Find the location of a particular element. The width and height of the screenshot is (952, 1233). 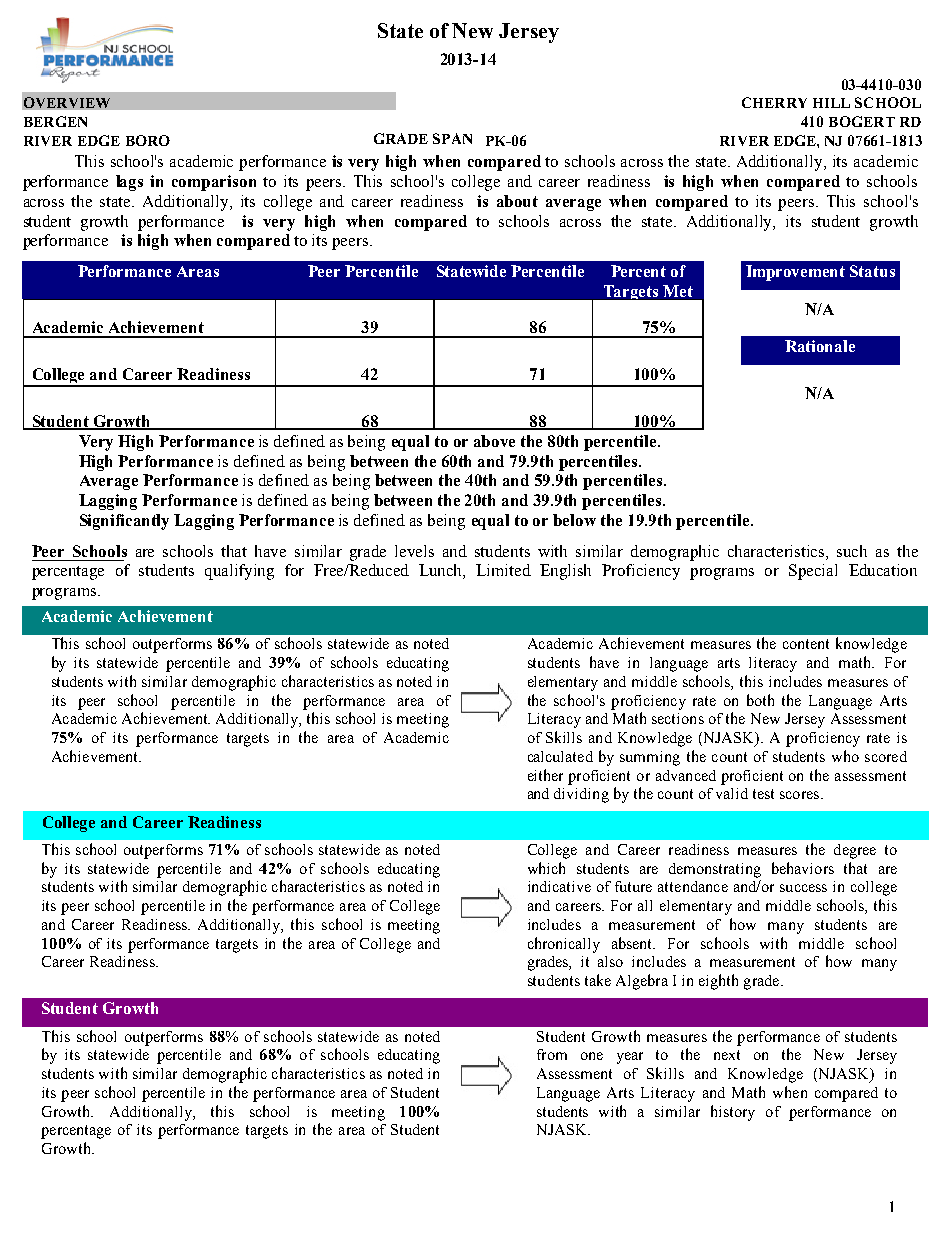

BORO is located at coordinates (148, 140).
